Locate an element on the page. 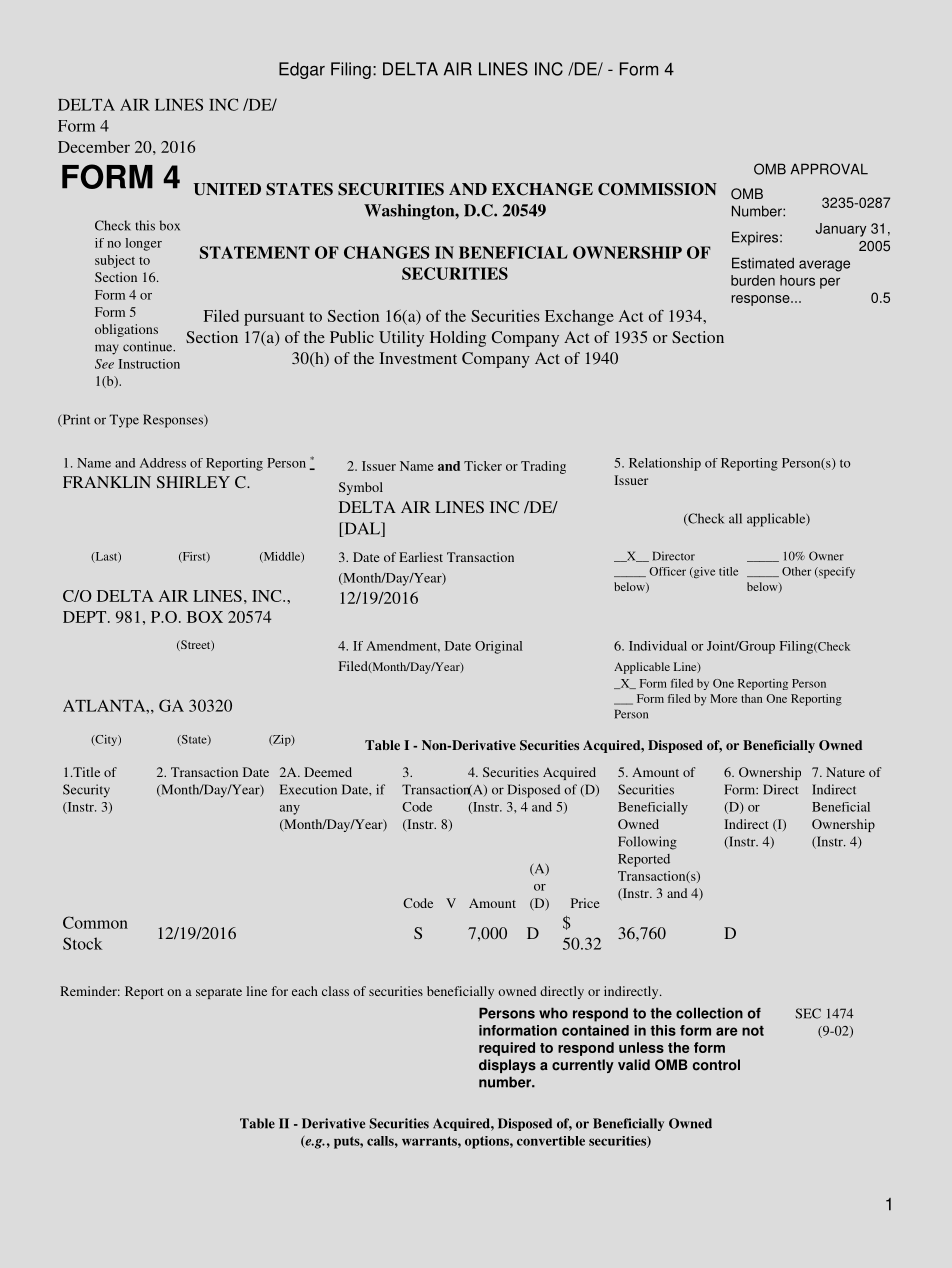 The image size is (952, 1268). separate is located at coordinates (219, 993).
